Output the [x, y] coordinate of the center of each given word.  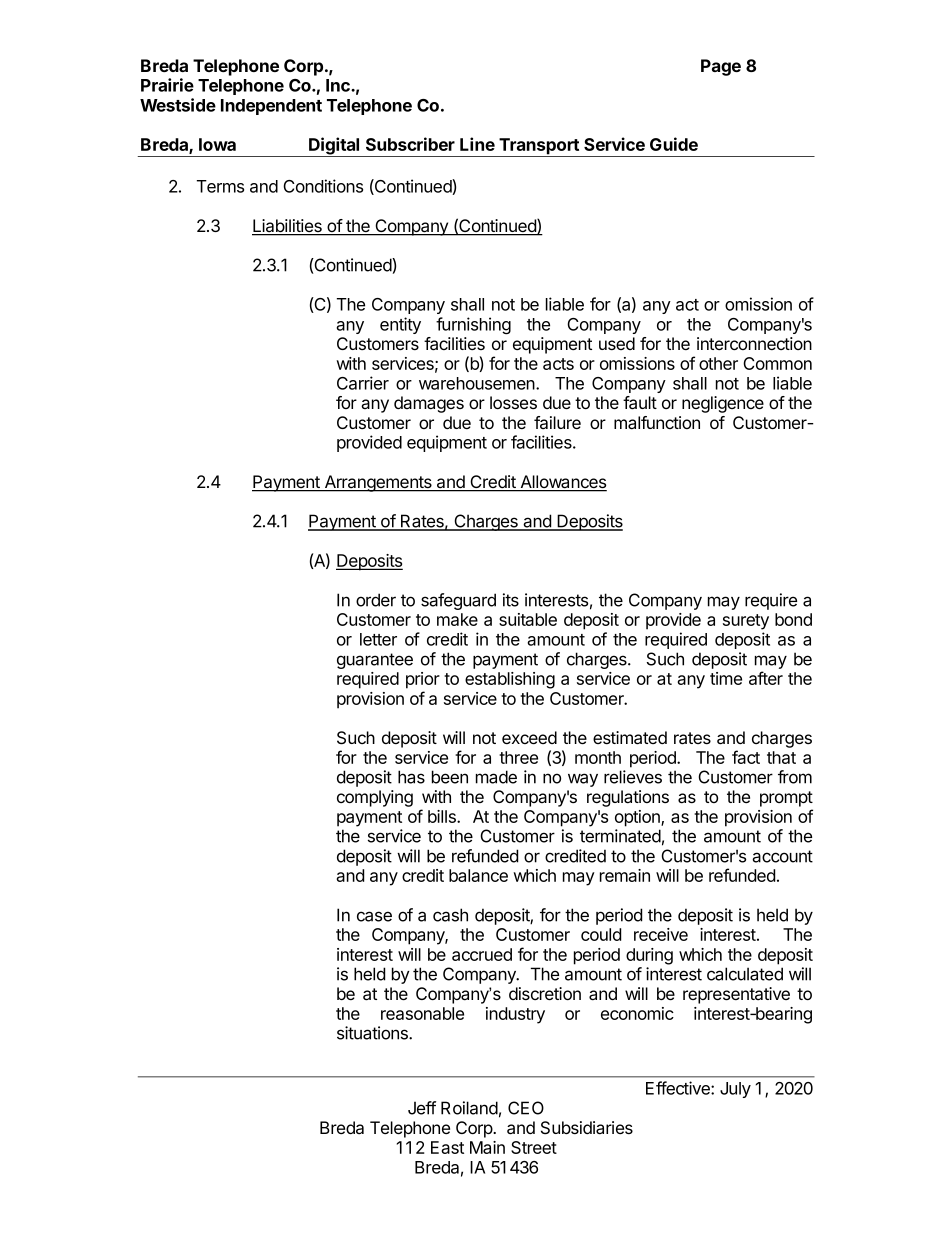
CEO [526, 1108]
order [376, 600]
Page [721, 67]
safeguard [458, 601]
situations [373, 1033]
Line [477, 144]
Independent [271, 107]
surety [746, 622]
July [735, 1090]
